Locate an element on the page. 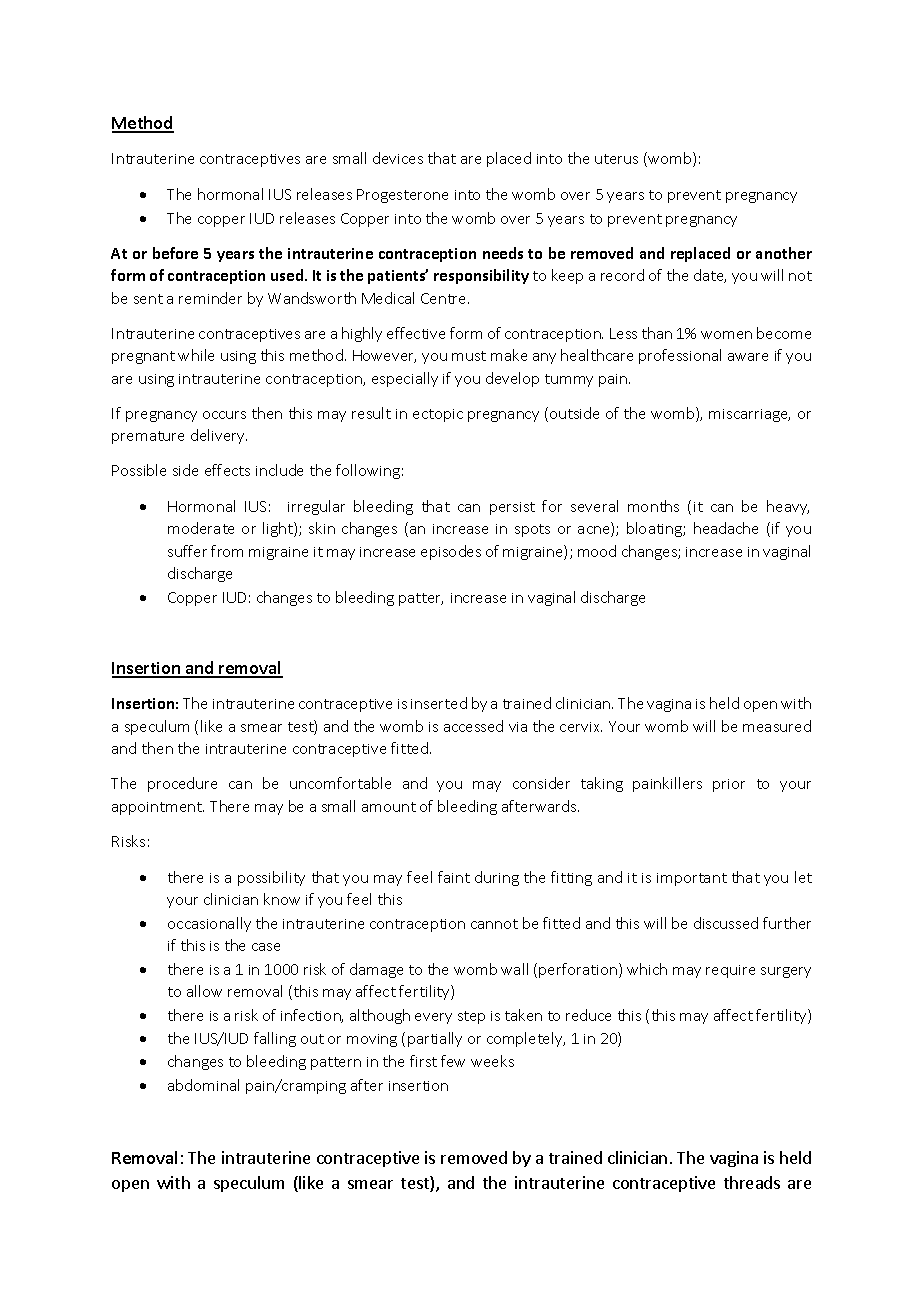  procedure is located at coordinates (182, 784).
